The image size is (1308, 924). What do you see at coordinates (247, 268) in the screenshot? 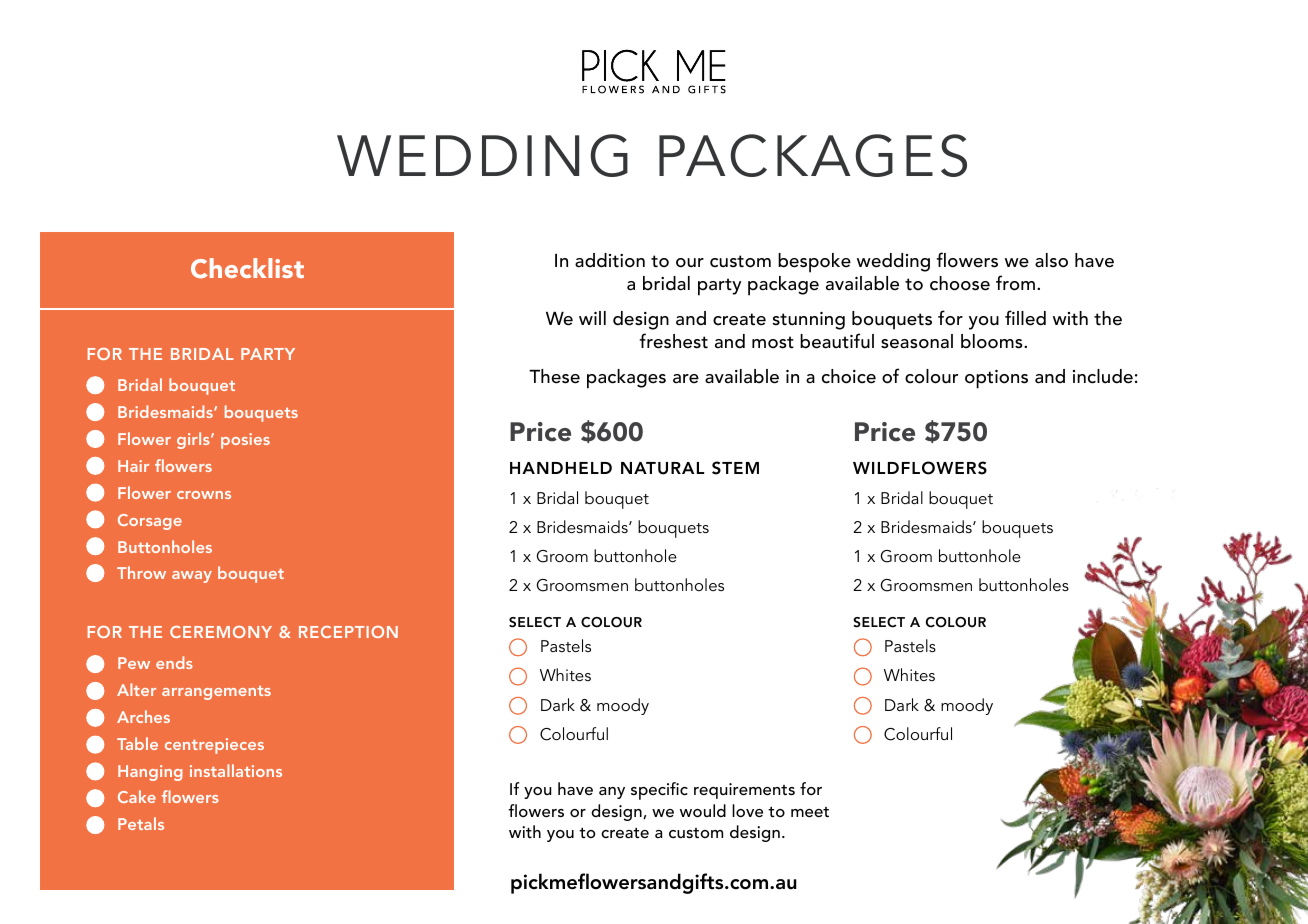
I see `Checklist` at bounding box center [247, 268].
